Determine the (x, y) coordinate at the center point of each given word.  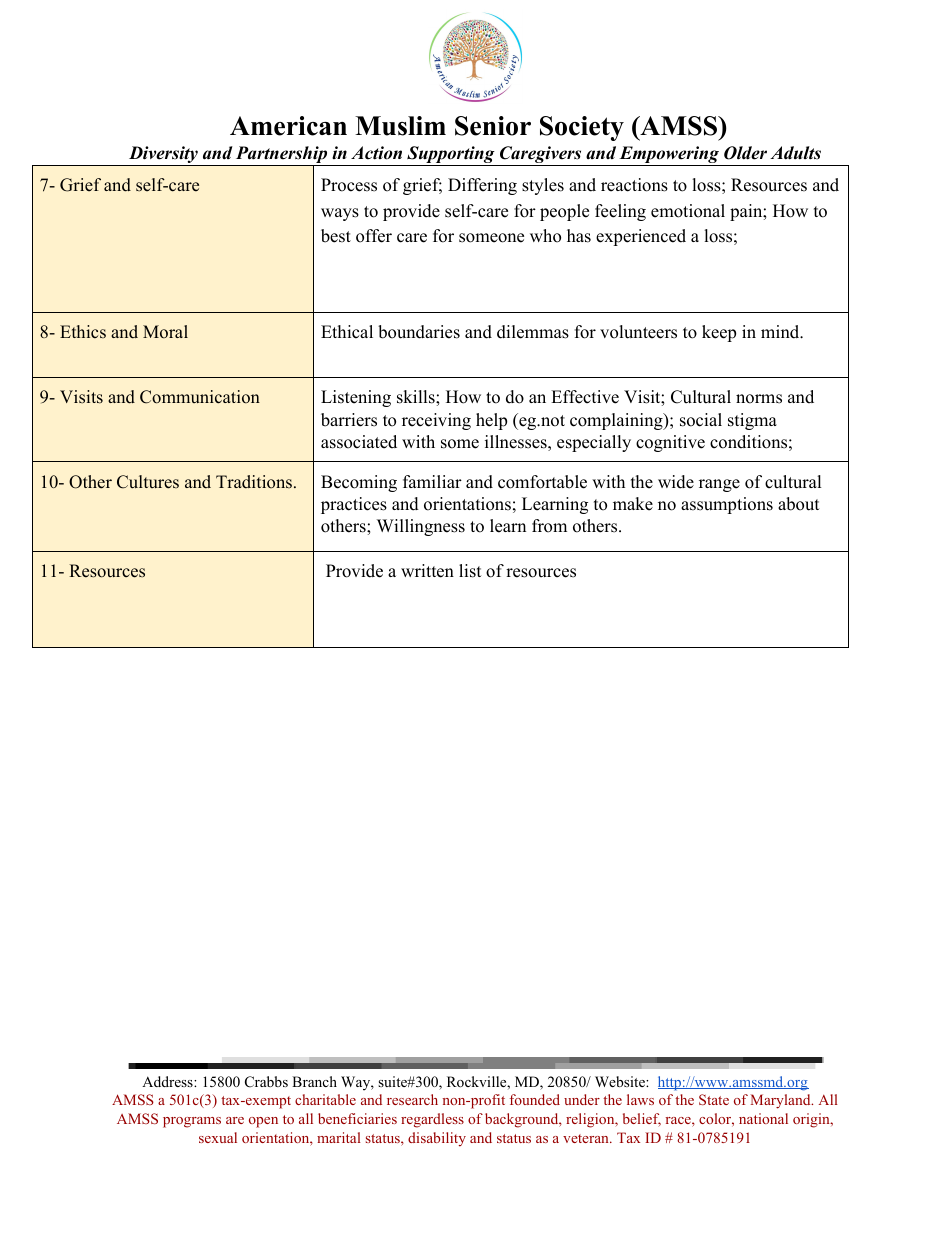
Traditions (254, 482)
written (427, 571)
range (719, 485)
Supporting (451, 156)
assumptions (727, 505)
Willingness (421, 527)
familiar (432, 481)
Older (745, 153)
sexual (218, 1137)
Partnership (281, 156)
